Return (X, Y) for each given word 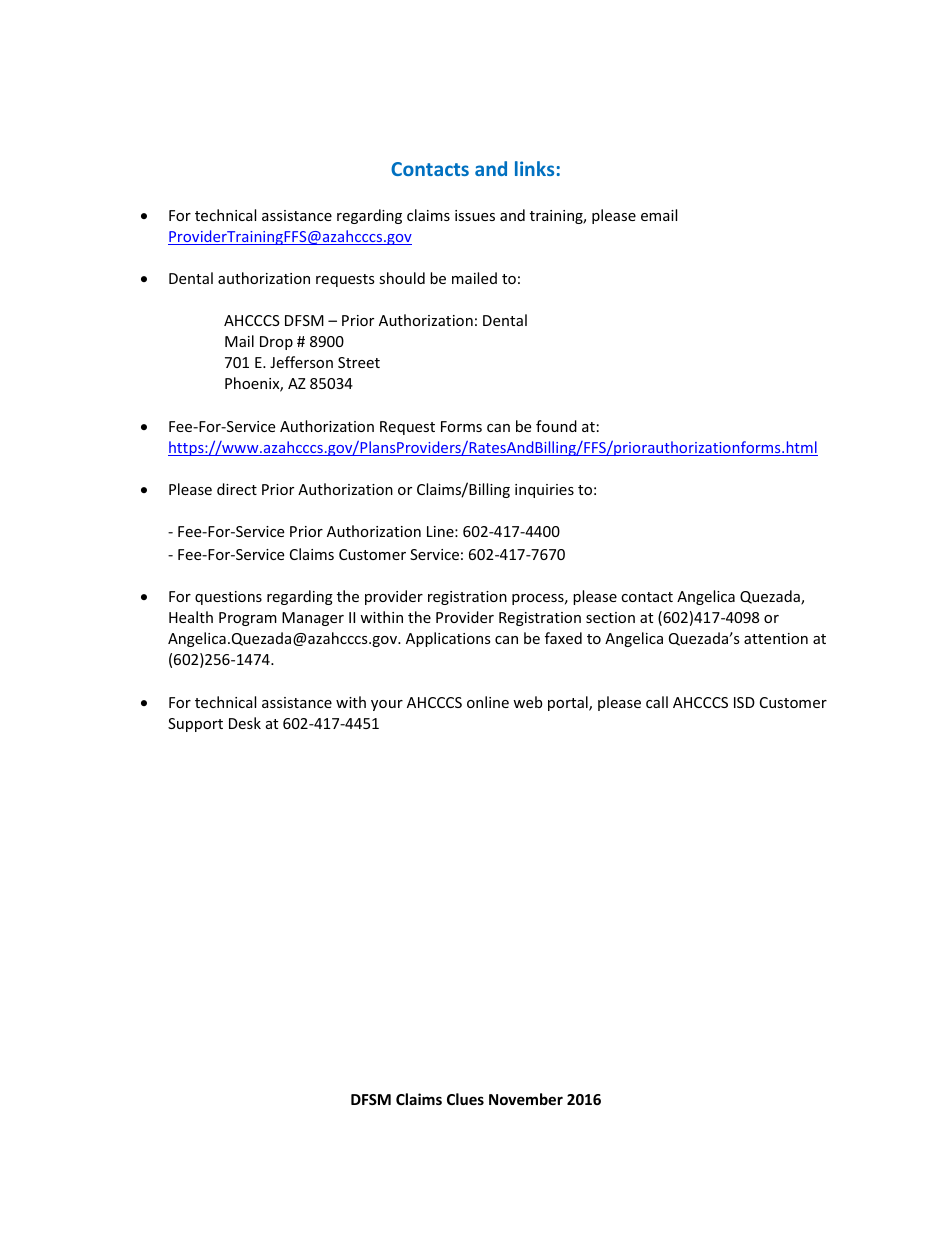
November (526, 1099)
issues (475, 215)
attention (776, 638)
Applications (448, 639)
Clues (465, 1099)
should (402, 278)
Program (248, 619)
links (534, 168)
